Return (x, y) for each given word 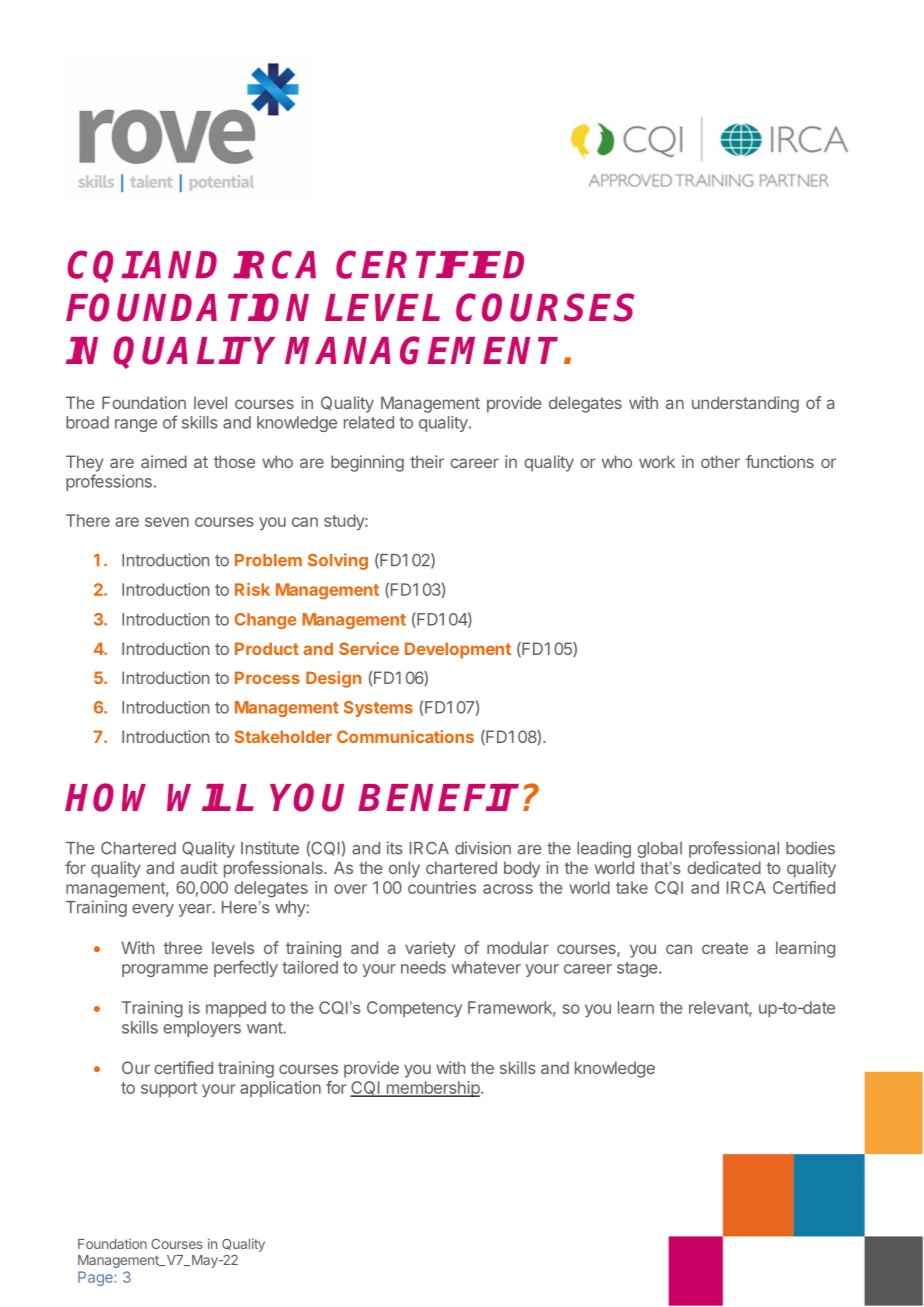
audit (199, 867)
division (483, 848)
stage (637, 969)
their (427, 461)
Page (96, 1278)
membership (432, 1089)
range (136, 425)
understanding (745, 404)
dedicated (724, 867)
